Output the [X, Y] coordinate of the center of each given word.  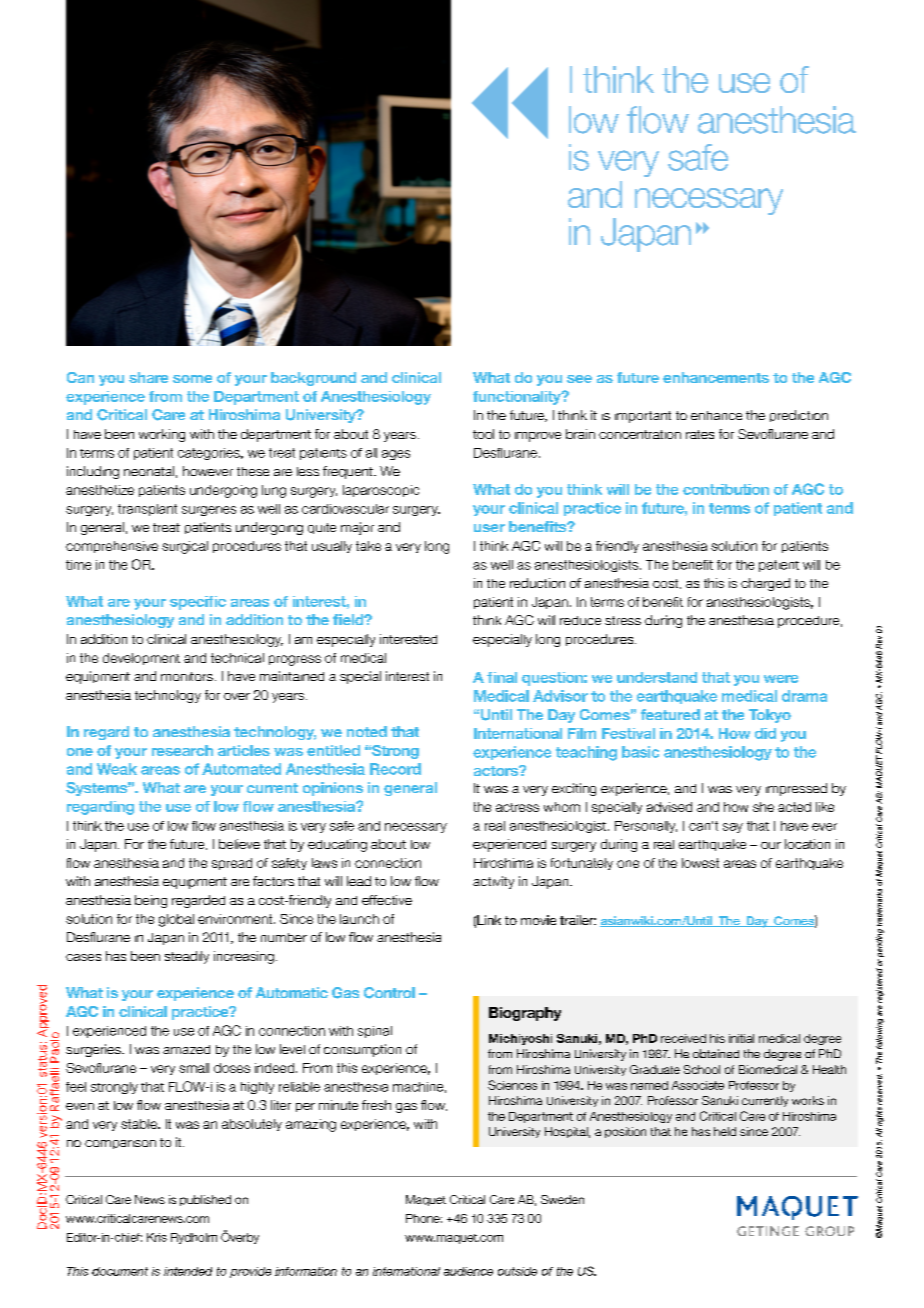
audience [468, 1271]
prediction [799, 416]
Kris [157, 1237]
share [148, 377]
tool [483, 434]
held [725, 1131]
